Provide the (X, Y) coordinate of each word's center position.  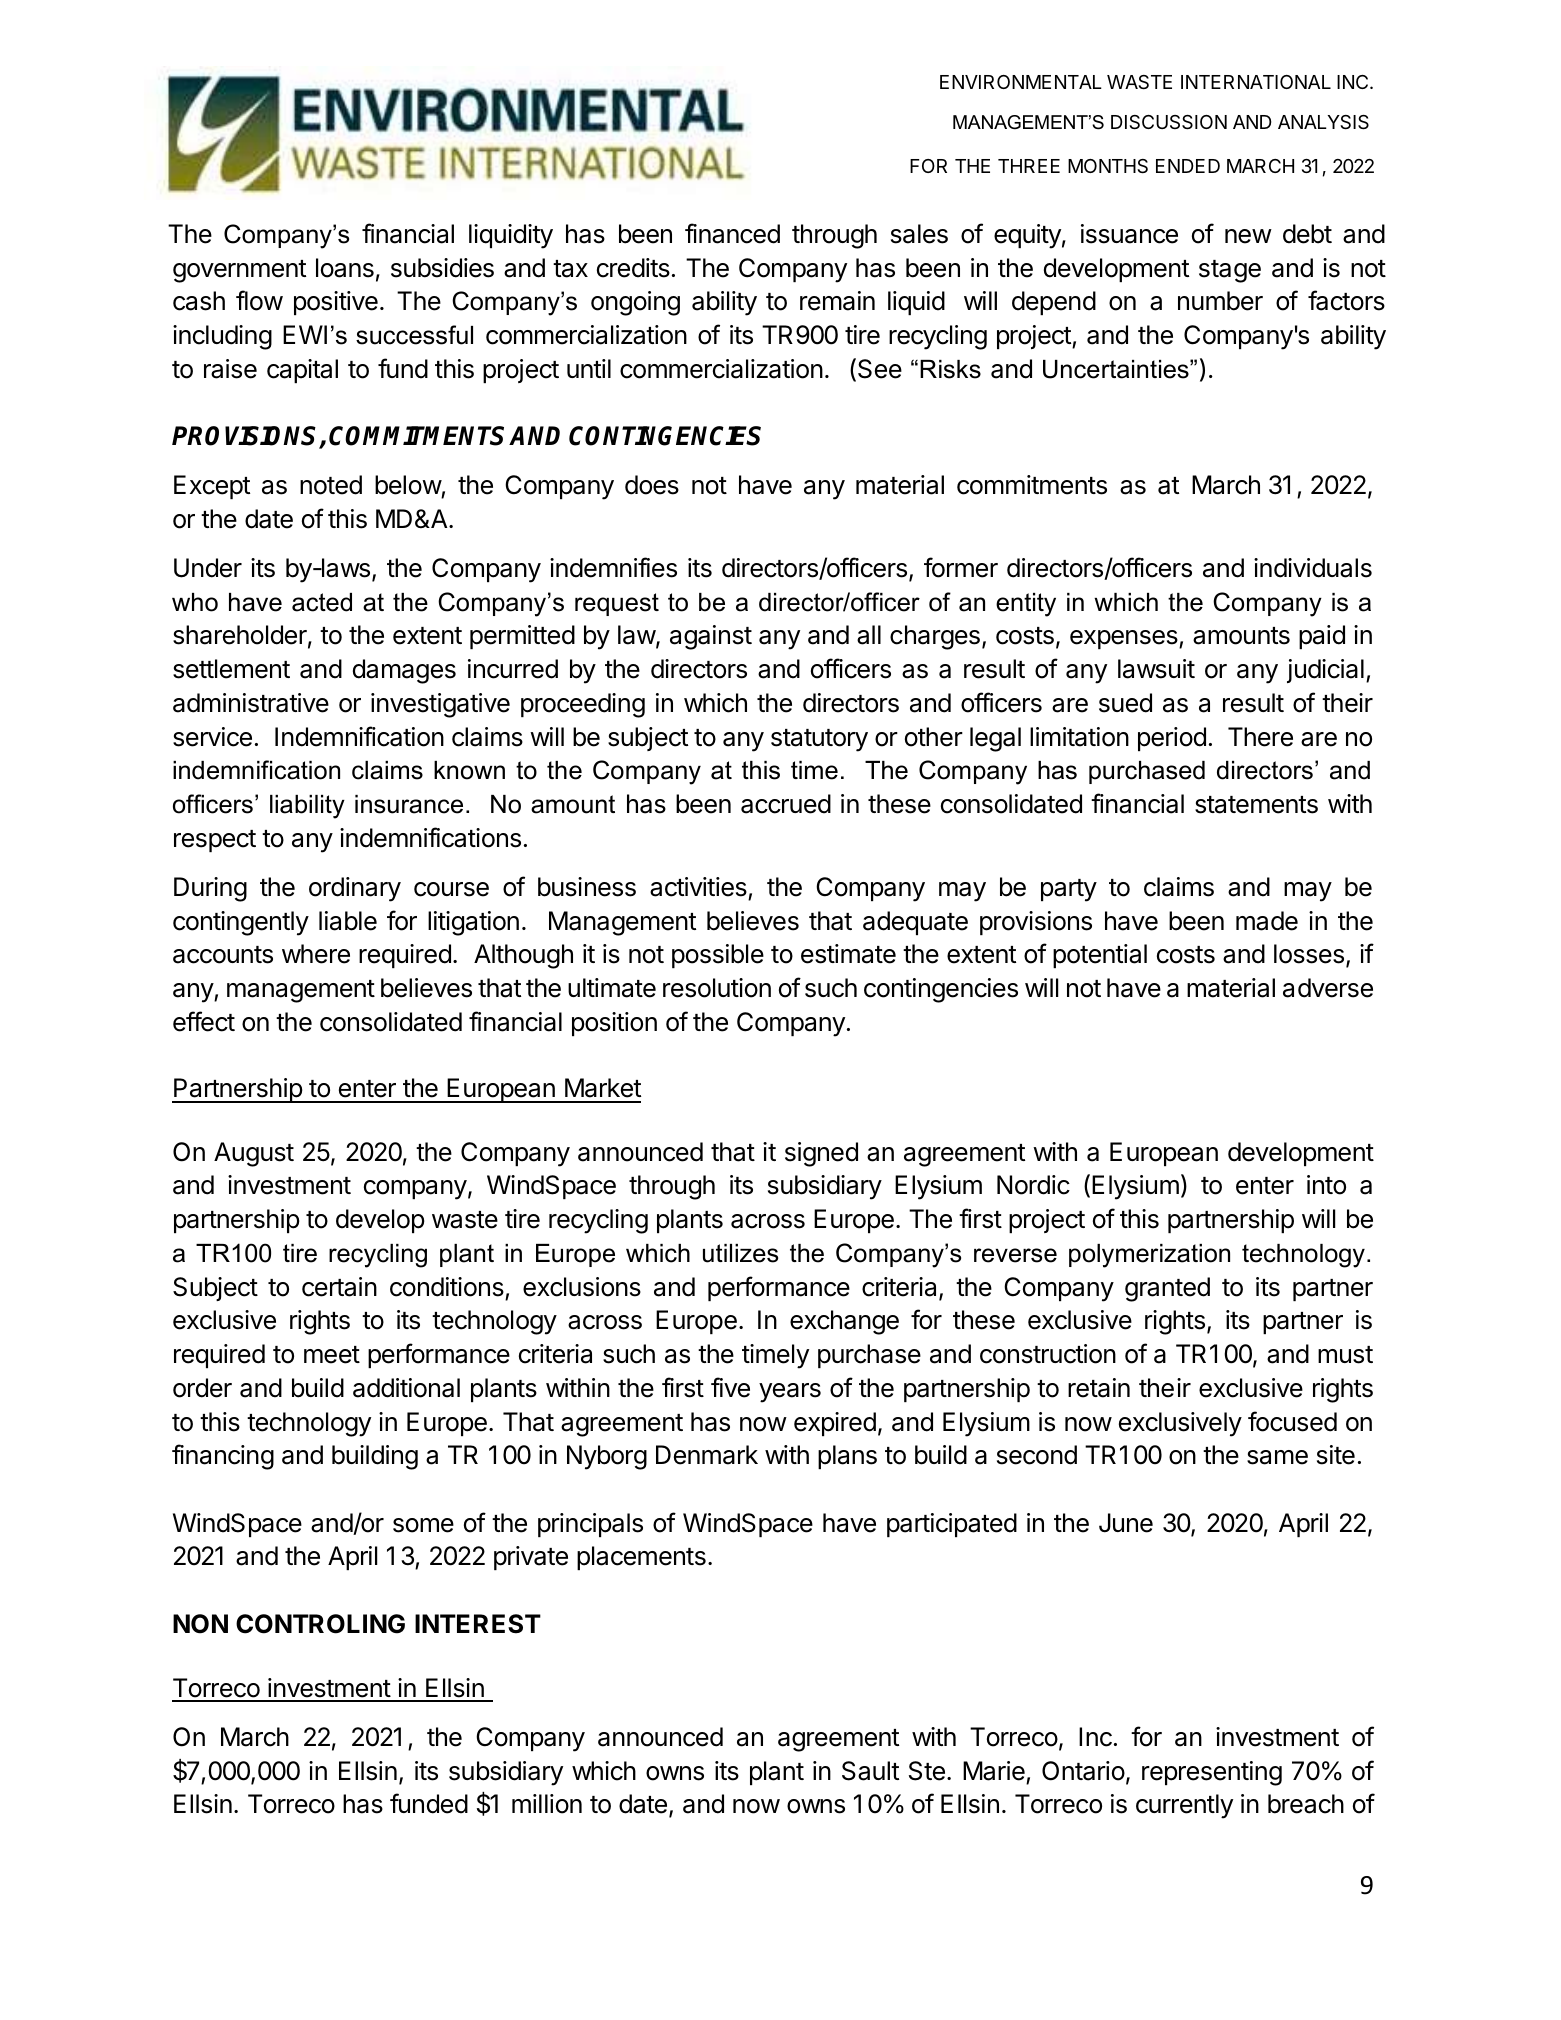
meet (332, 1355)
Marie (994, 1771)
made (1267, 921)
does (652, 485)
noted (331, 485)
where (316, 954)
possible (718, 956)
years (790, 1393)
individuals (1313, 568)
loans (345, 268)
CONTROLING (320, 1624)
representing (1212, 1773)
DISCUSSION (1169, 122)
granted (1167, 1289)
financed (732, 233)
